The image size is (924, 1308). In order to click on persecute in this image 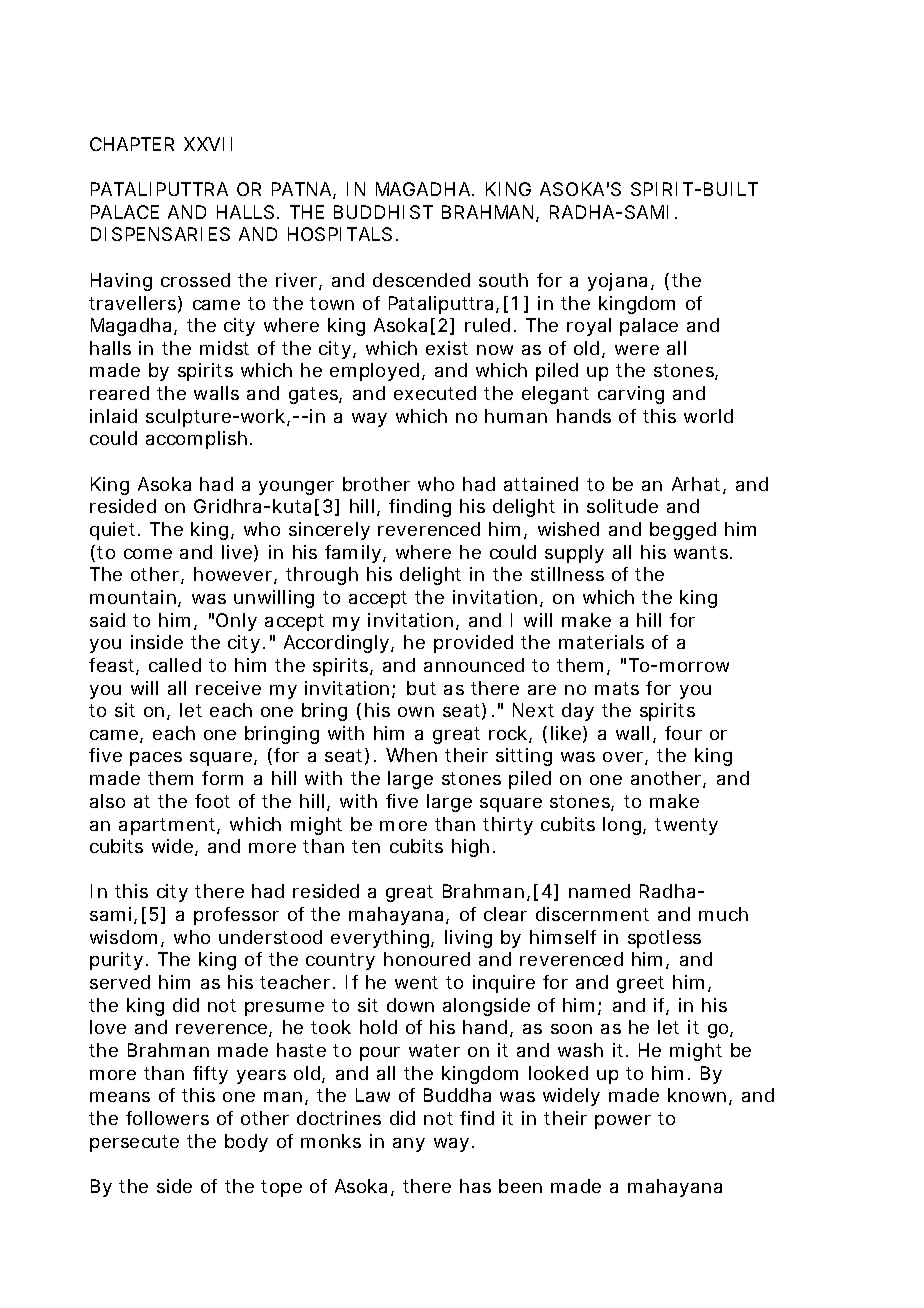, I will do `click(134, 1143)`.
